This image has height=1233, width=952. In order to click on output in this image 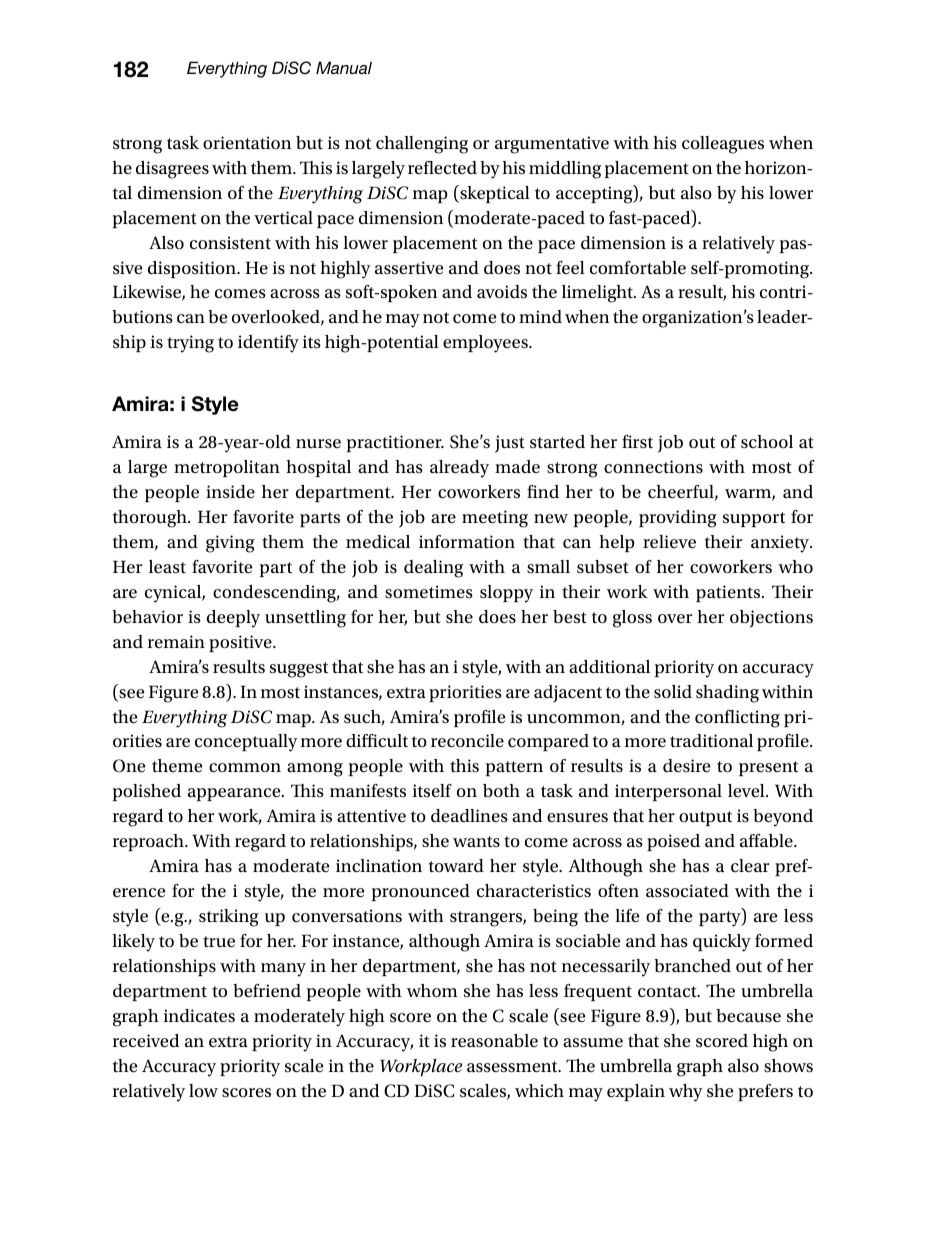, I will do `click(705, 818)`.
